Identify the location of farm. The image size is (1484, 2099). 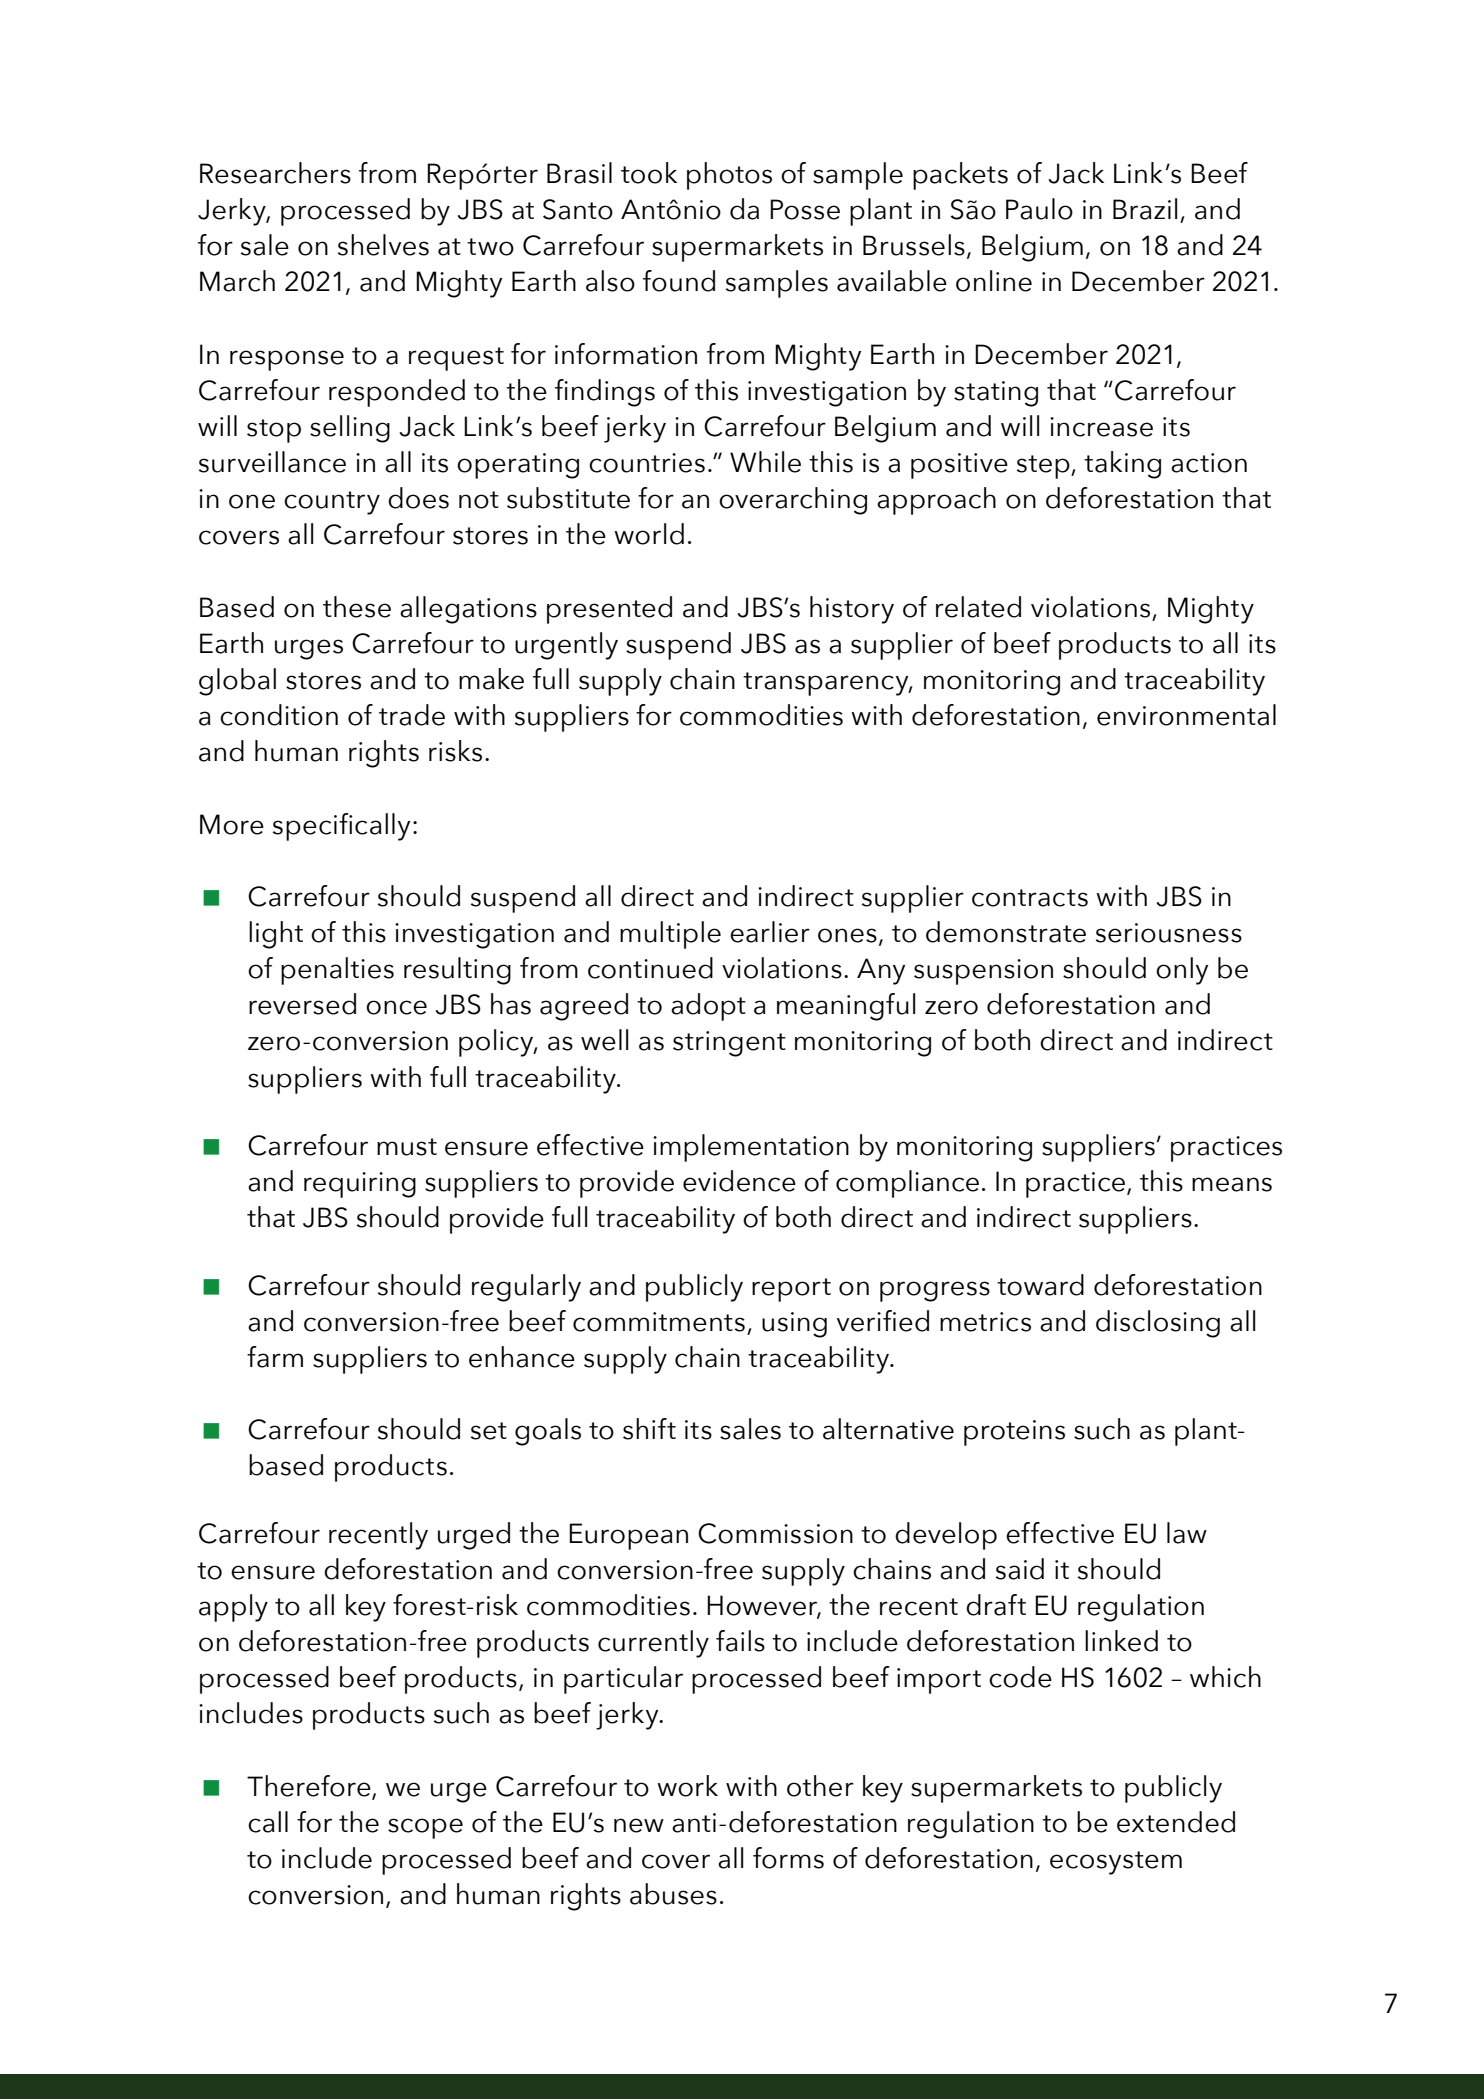
(275, 1357).
